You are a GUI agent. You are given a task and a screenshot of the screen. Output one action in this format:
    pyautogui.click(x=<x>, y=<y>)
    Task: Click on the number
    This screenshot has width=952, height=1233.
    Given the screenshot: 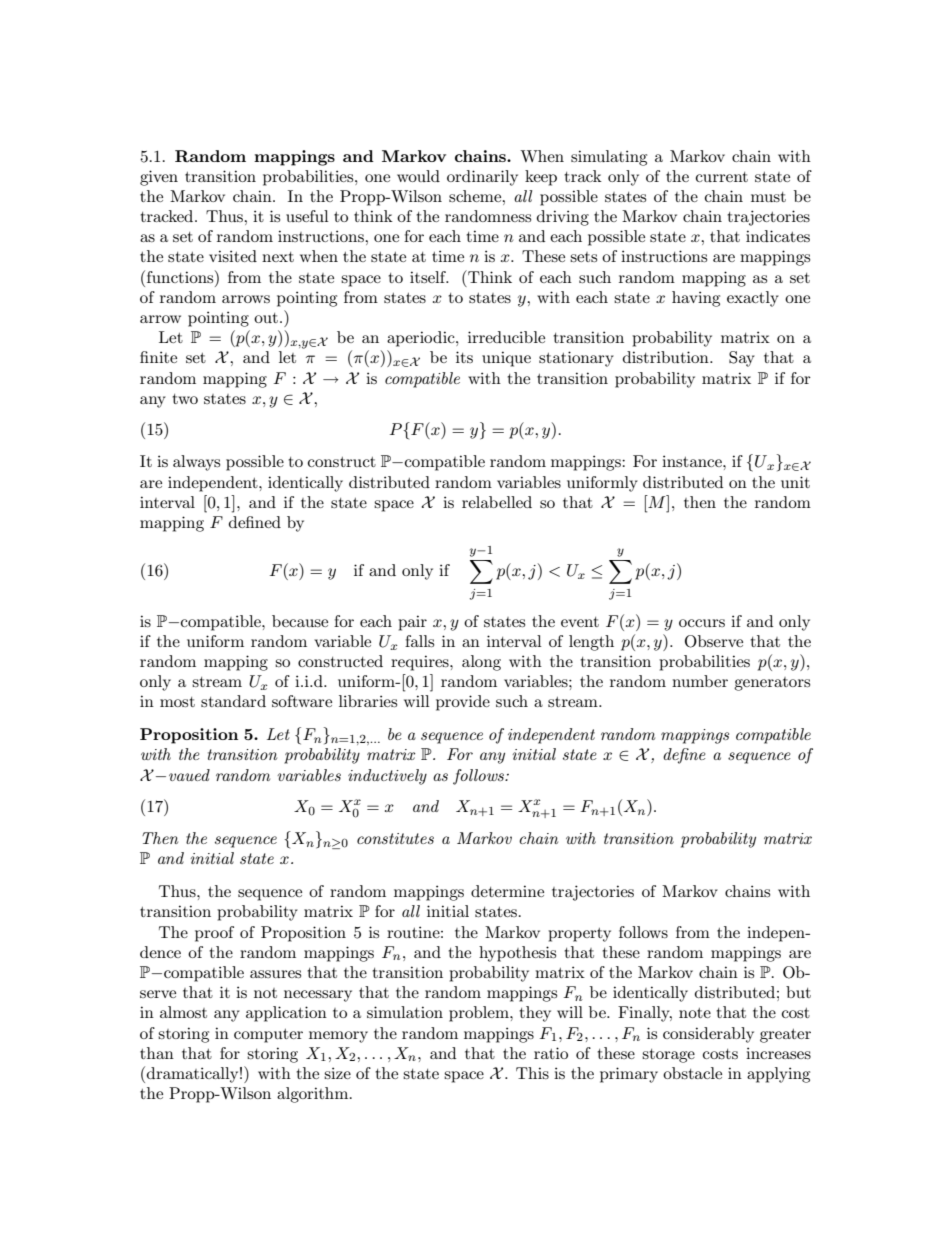 What is the action you would take?
    pyautogui.click(x=700, y=681)
